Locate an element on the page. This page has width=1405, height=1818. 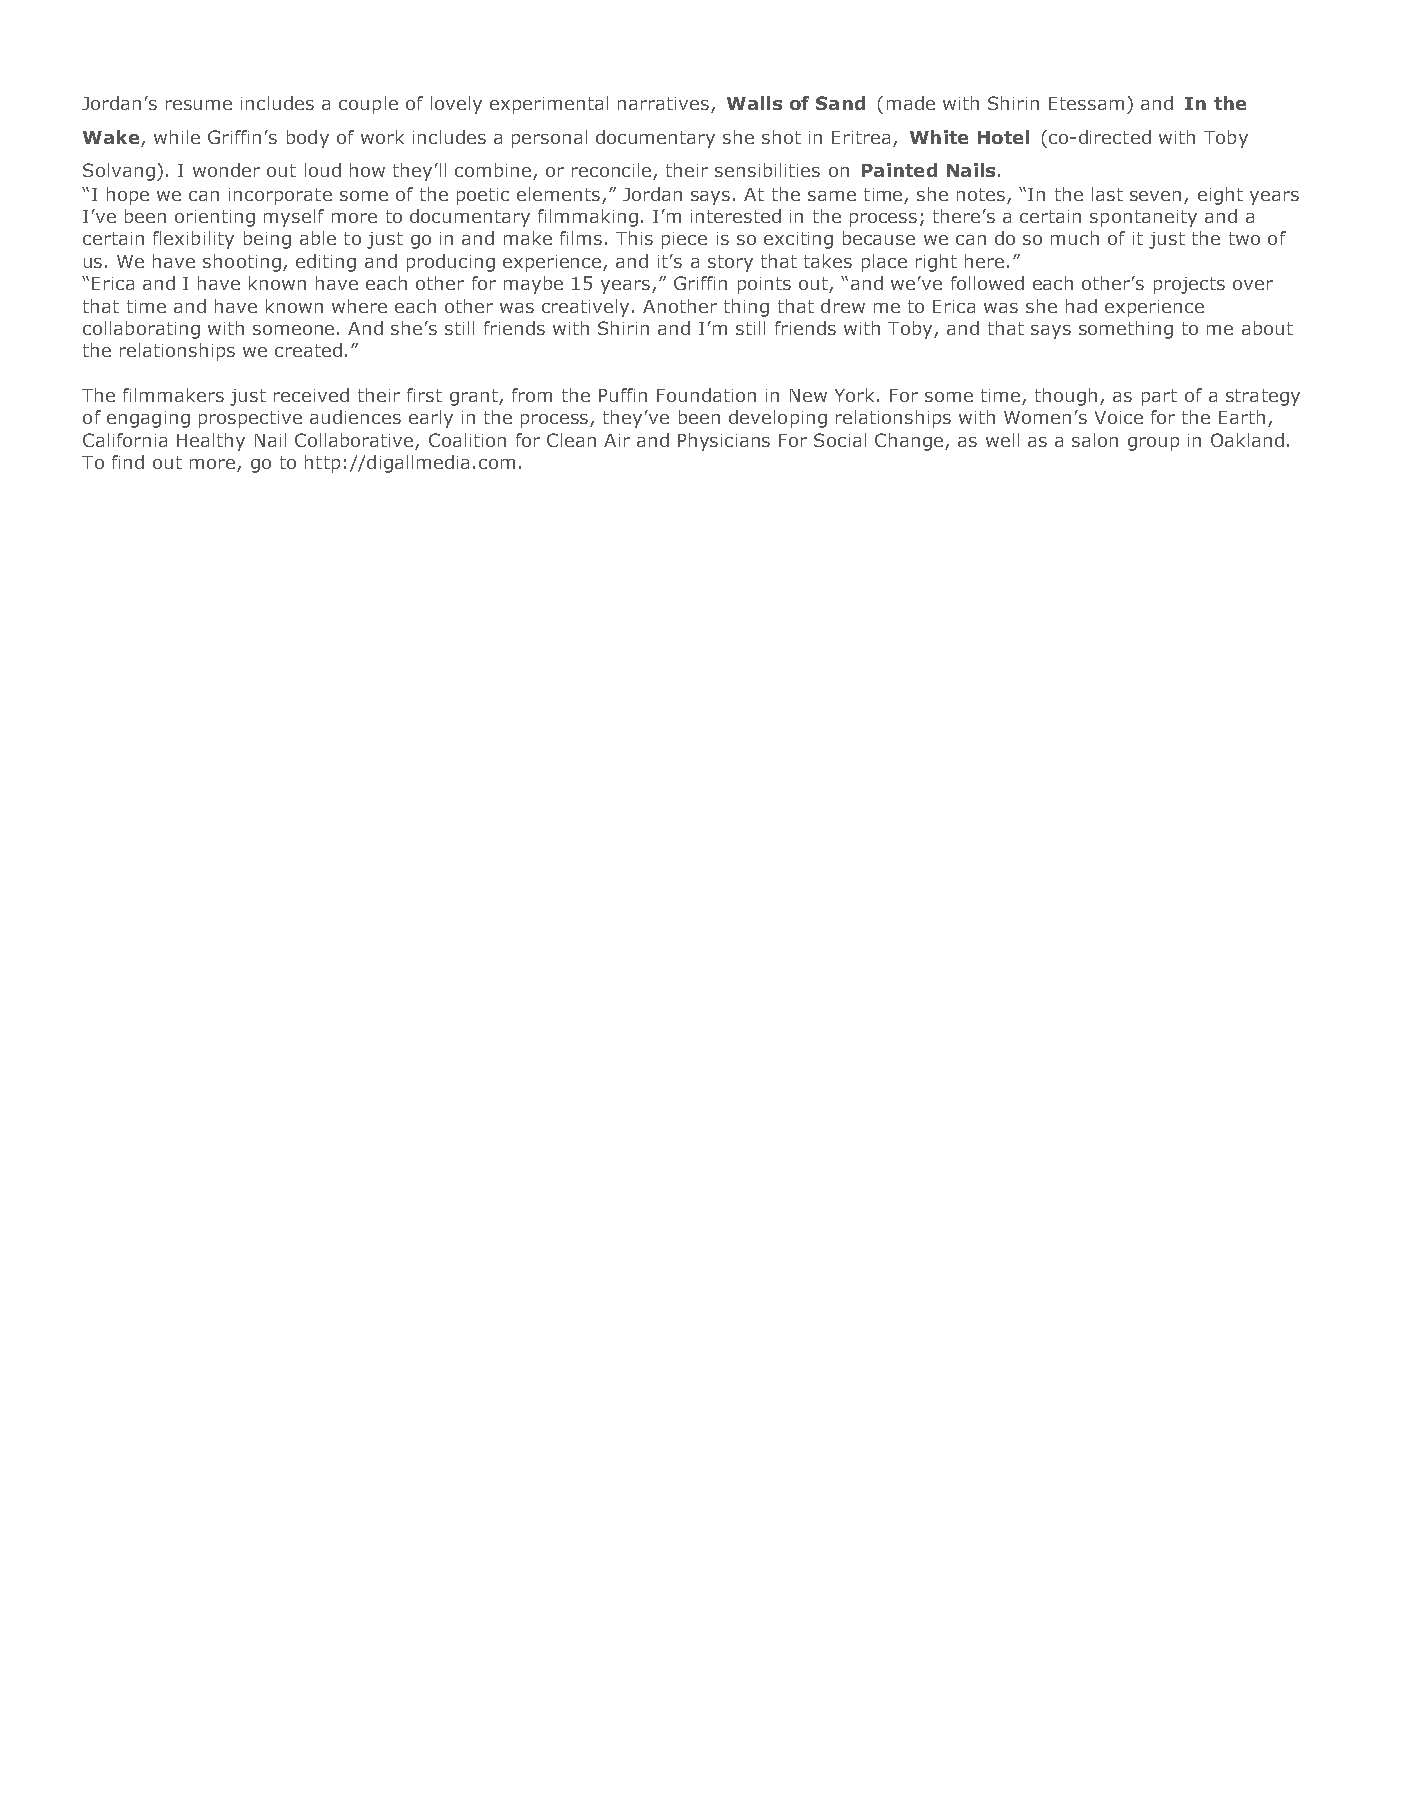
interested is located at coordinates (736, 216).
